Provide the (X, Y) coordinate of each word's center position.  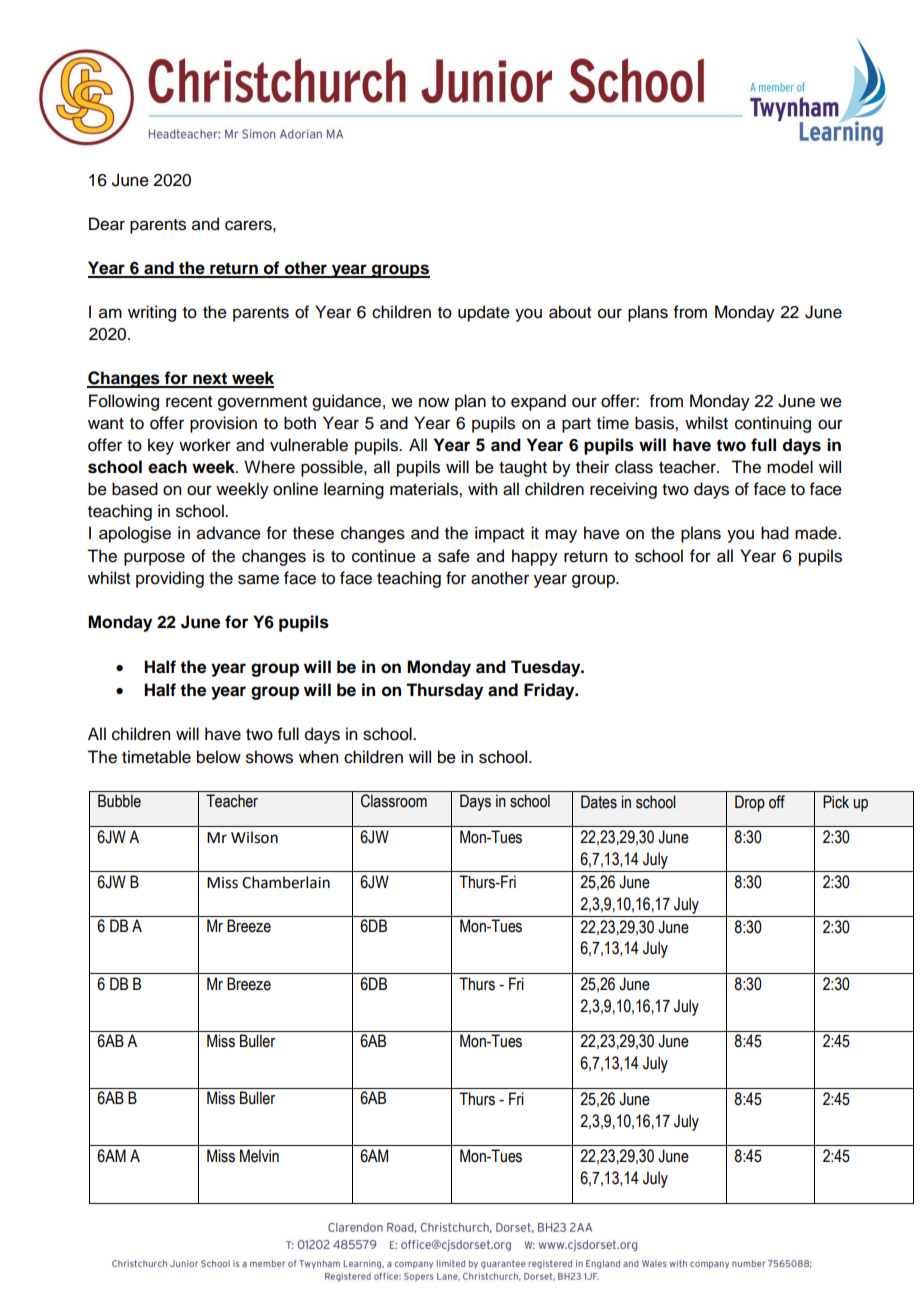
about (570, 312)
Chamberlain (286, 882)
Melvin (259, 1156)
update (484, 313)
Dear (107, 224)
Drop (750, 803)
